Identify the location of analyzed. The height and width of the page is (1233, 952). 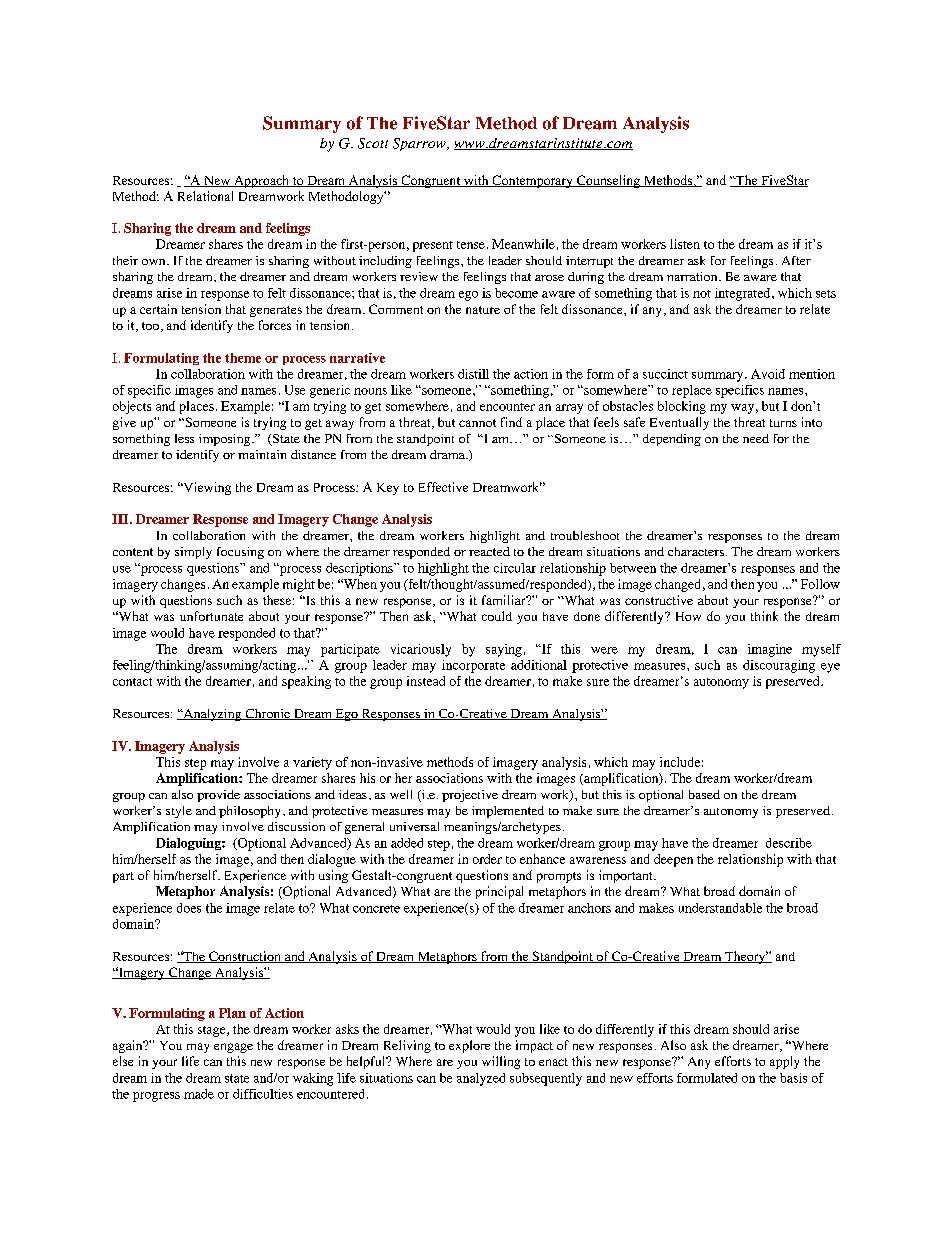
(481, 1079).
